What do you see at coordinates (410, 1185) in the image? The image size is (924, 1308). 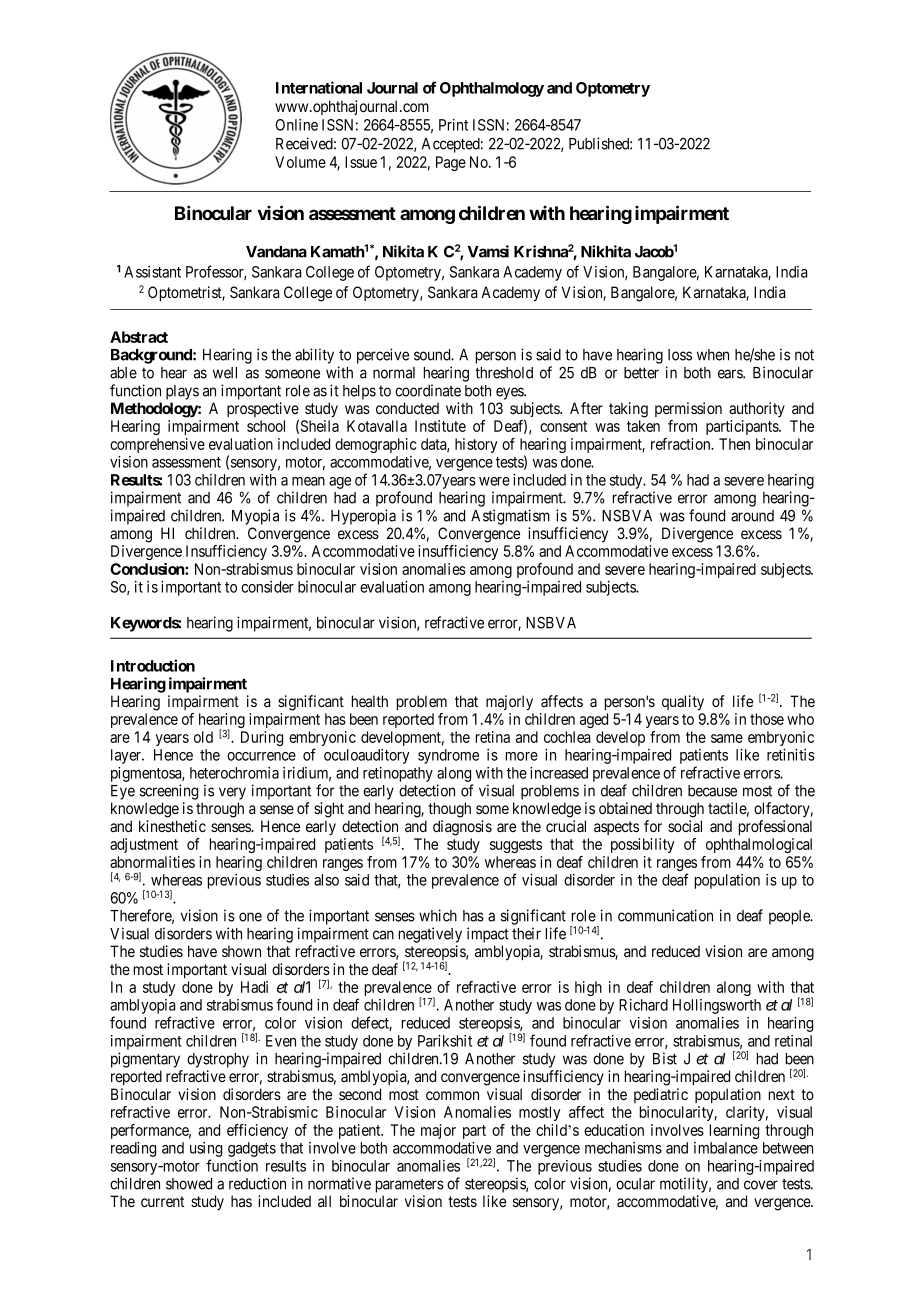 I see `parameters` at bounding box center [410, 1185].
